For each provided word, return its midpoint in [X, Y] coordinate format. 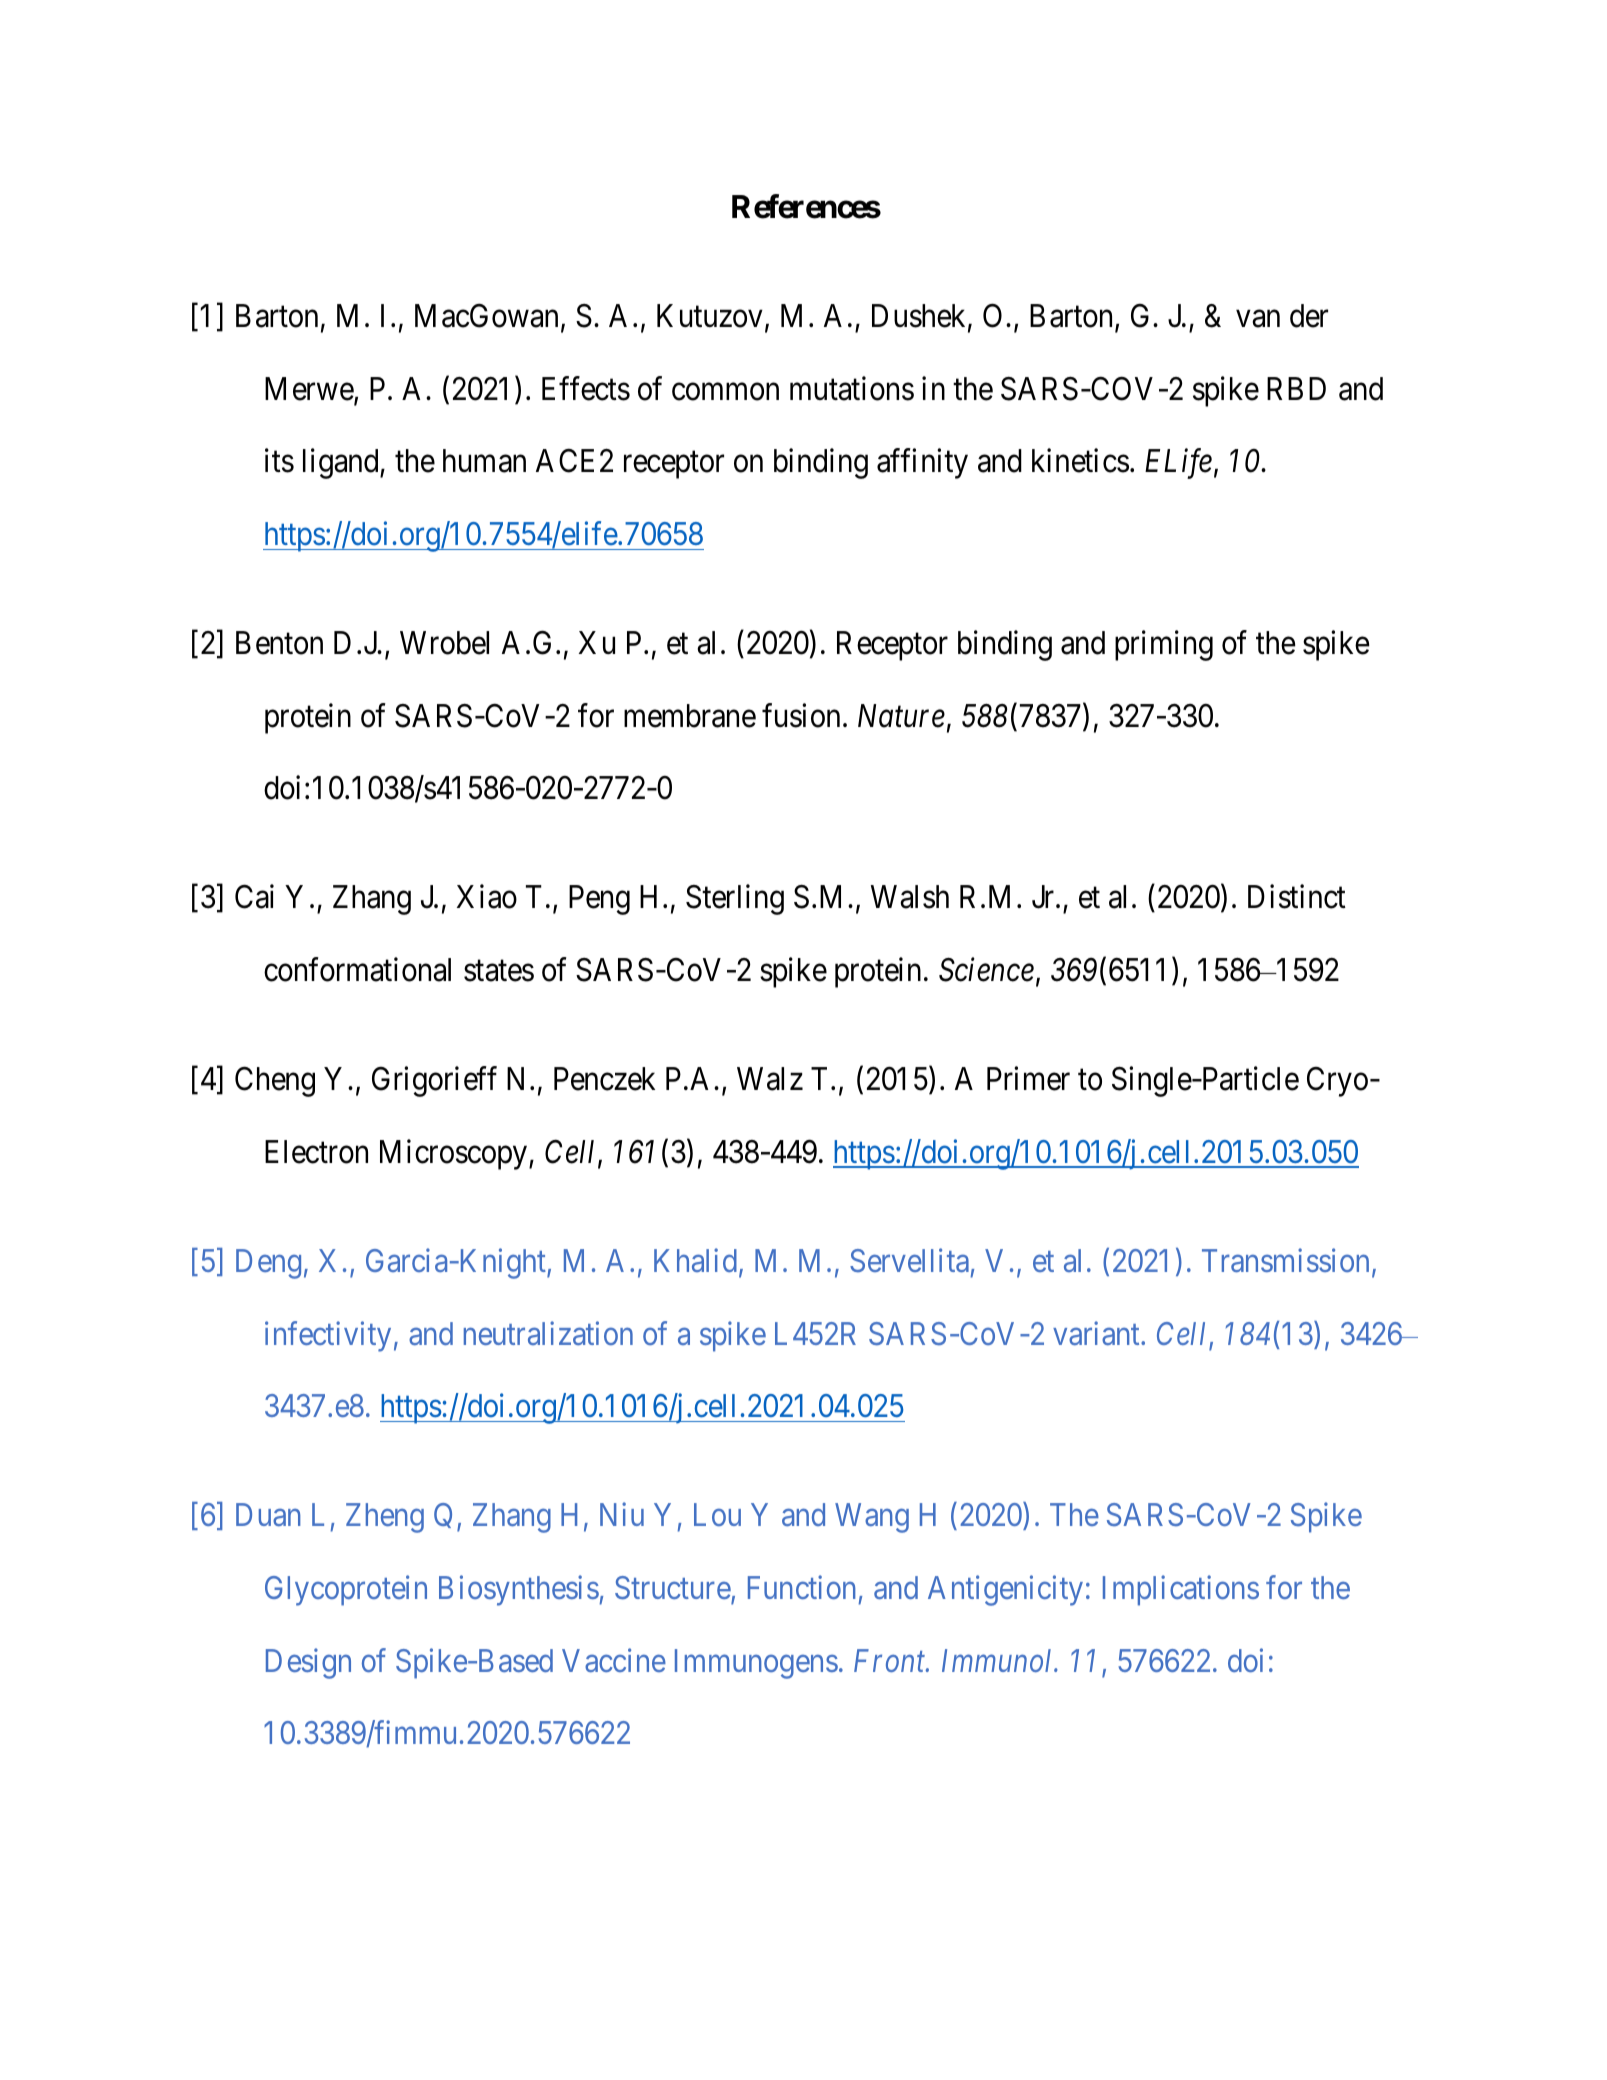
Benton [279, 643]
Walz [770, 1079]
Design [308, 1663]
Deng [268, 1264]
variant [1097, 1333]
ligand [342, 464]
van [1258, 319]
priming [1164, 646]
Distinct [1297, 897]
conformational [357, 970]
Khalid [695, 1260]
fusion [801, 715]
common [725, 392]
